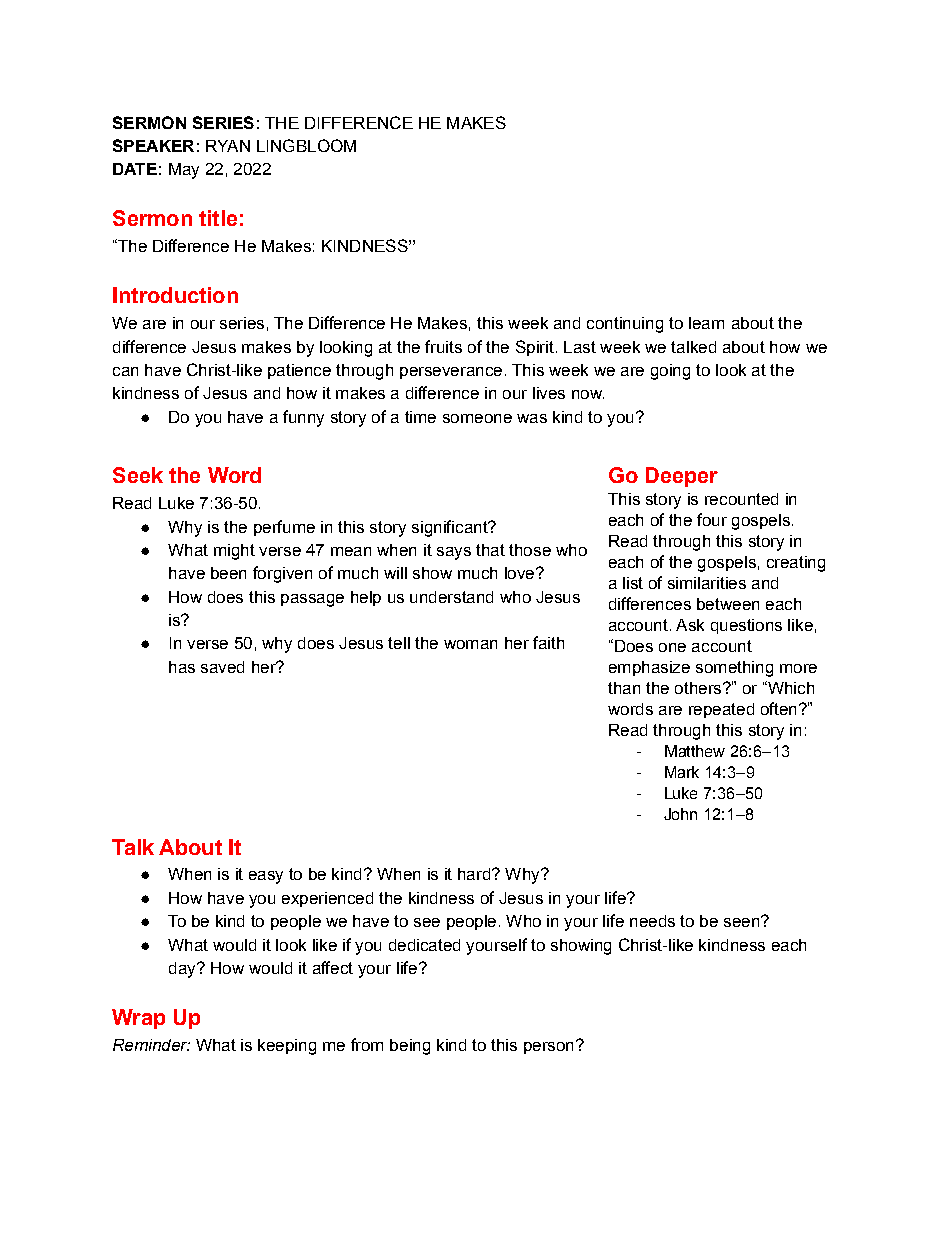 This screenshot has height=1233, width=952. Describe the element at coordinates (175, 295) in the screenshot. I see `Introduction` at that location.
